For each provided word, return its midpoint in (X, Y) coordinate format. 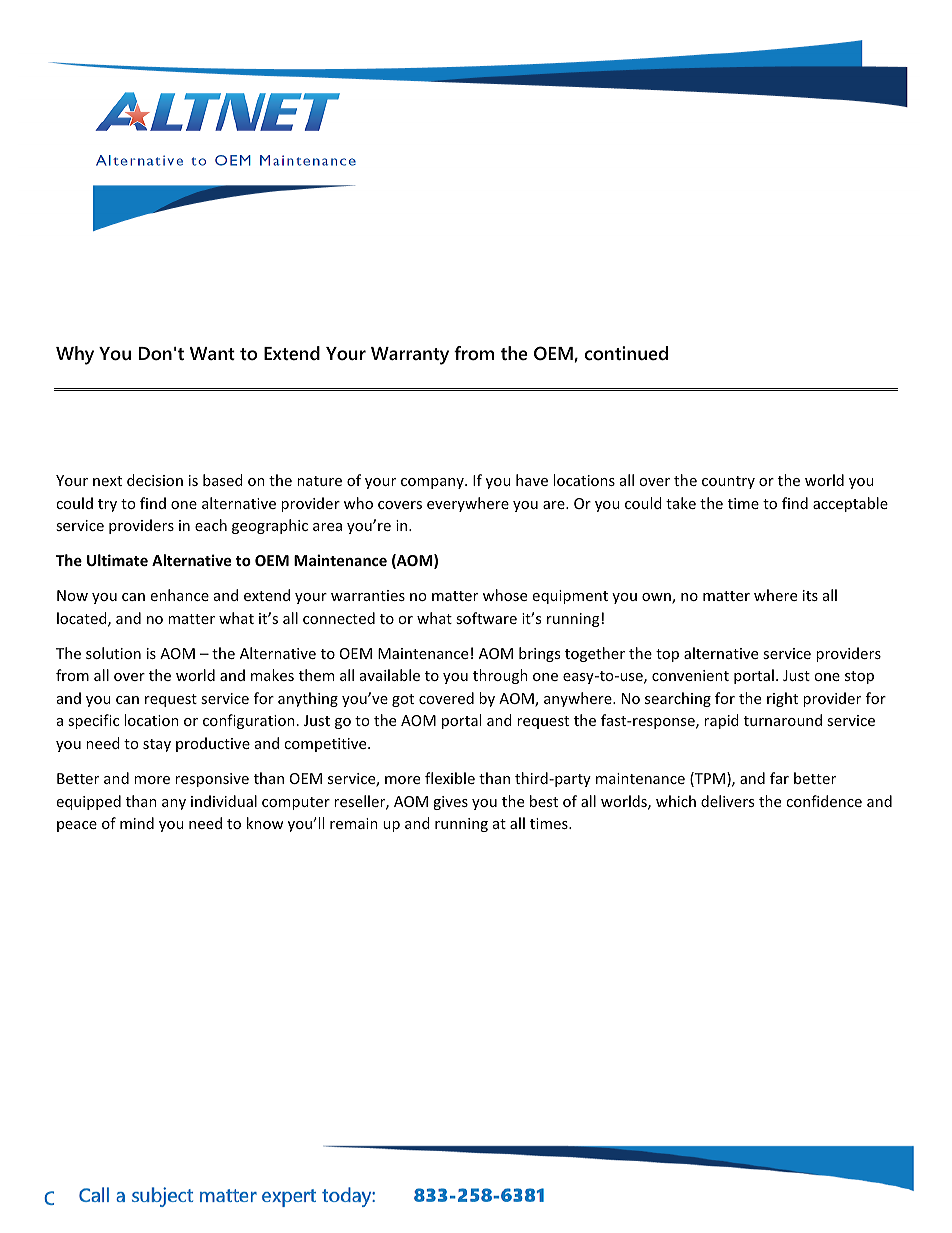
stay (157, 745)
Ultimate (117, 560)
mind (137, 823)
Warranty (410, 356)
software (486, 618)
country (728, 482)
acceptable (850, 504)
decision (155, 480)
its (810, 595)
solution (113, 653)
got (403, 700)
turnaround (783, 720)
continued (626, 353)
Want (212, 353)
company (433, 483)
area (327, 527)
